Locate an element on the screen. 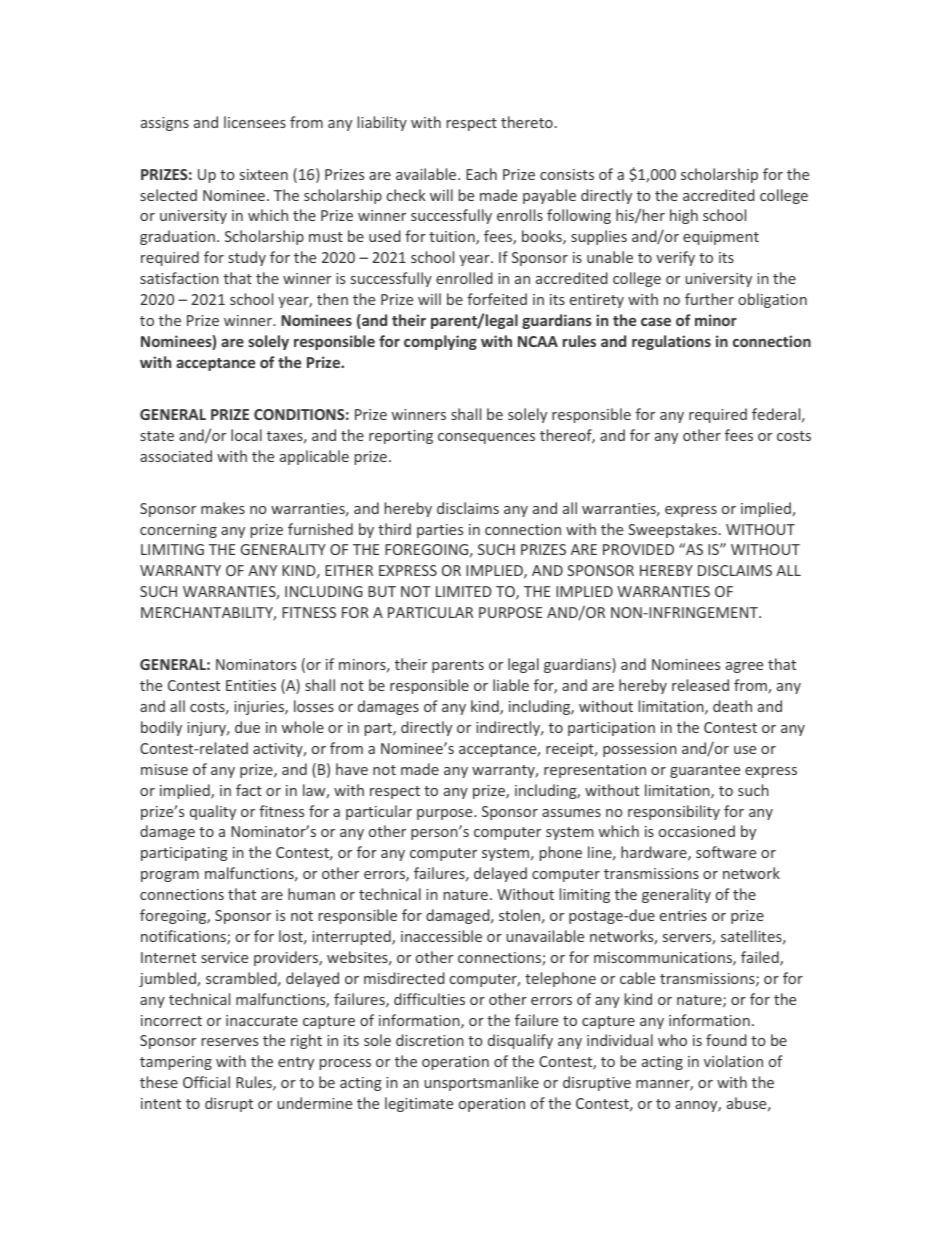  sixteen is located at coordinates (264, 174).
